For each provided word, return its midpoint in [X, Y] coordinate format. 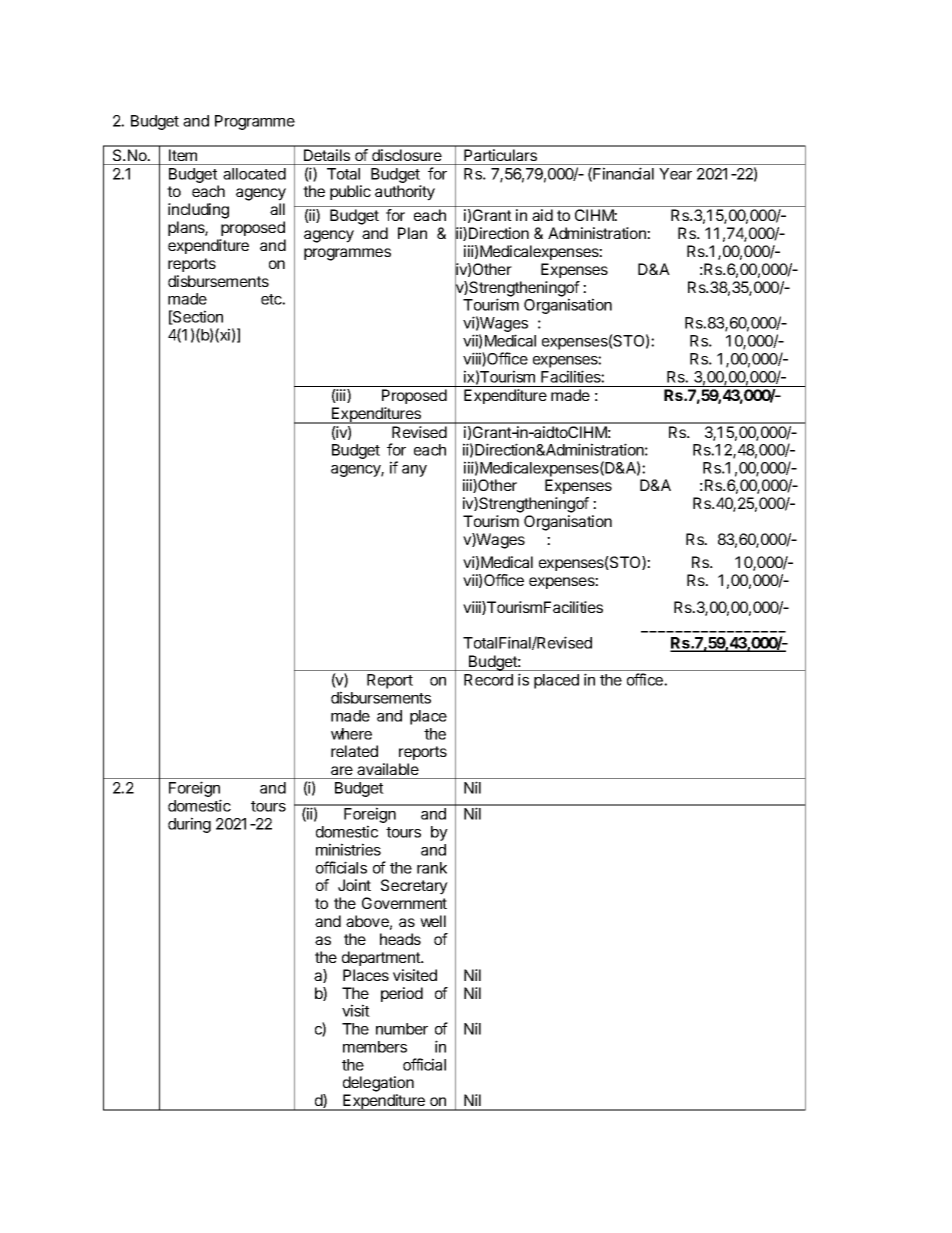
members [375, 1047]
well [433, 921]
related [354, 751]
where [351, 734]
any [414, 471]
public [350, 192]
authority [405, 193]
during [189, 825]
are [342, 770]
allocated [254, 174]
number [402, 1029]
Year [675, 174]
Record [488, 680]
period [402, 994]
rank [432, 868]
